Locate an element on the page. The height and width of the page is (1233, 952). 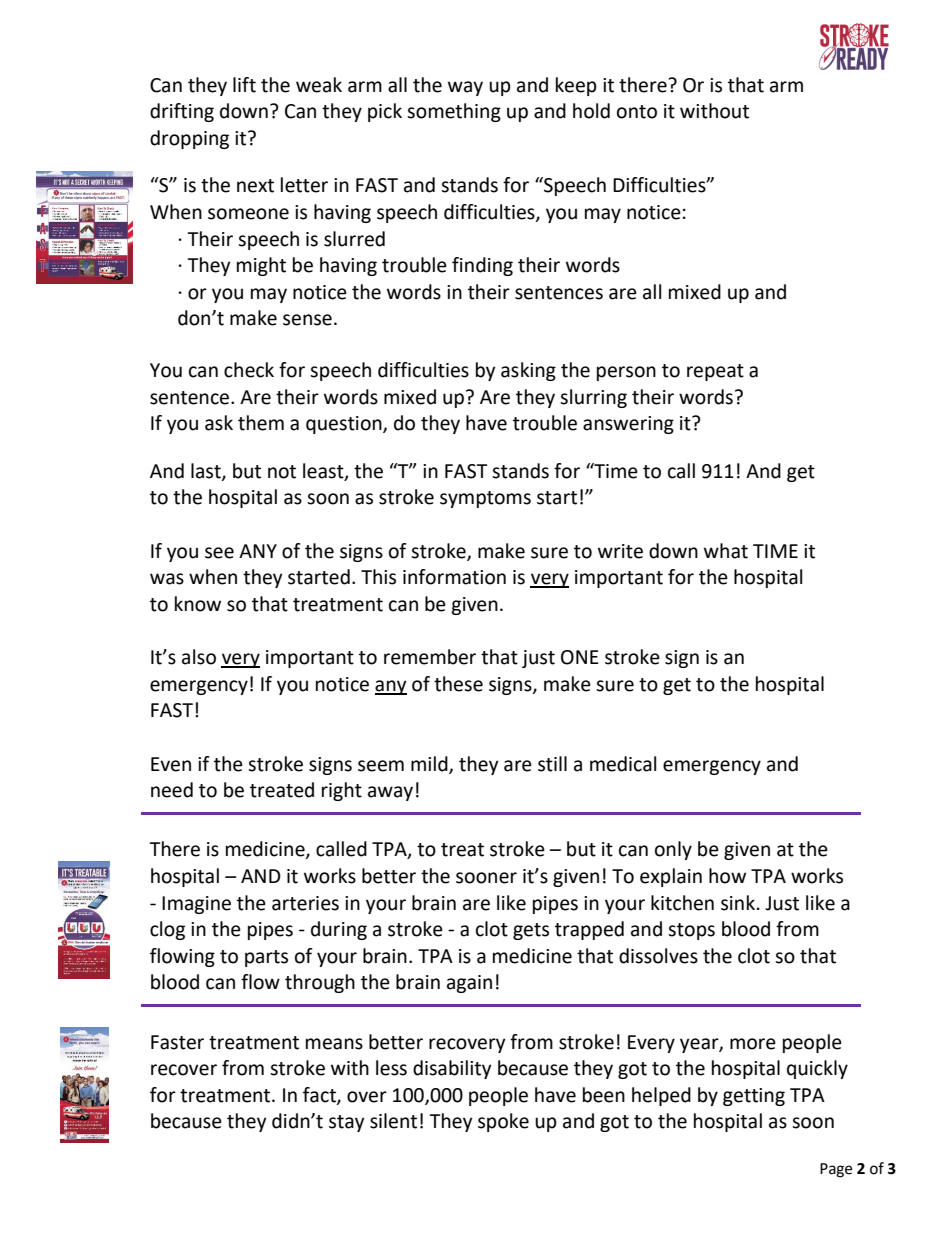
lift is located at coordinates (244, 85).
